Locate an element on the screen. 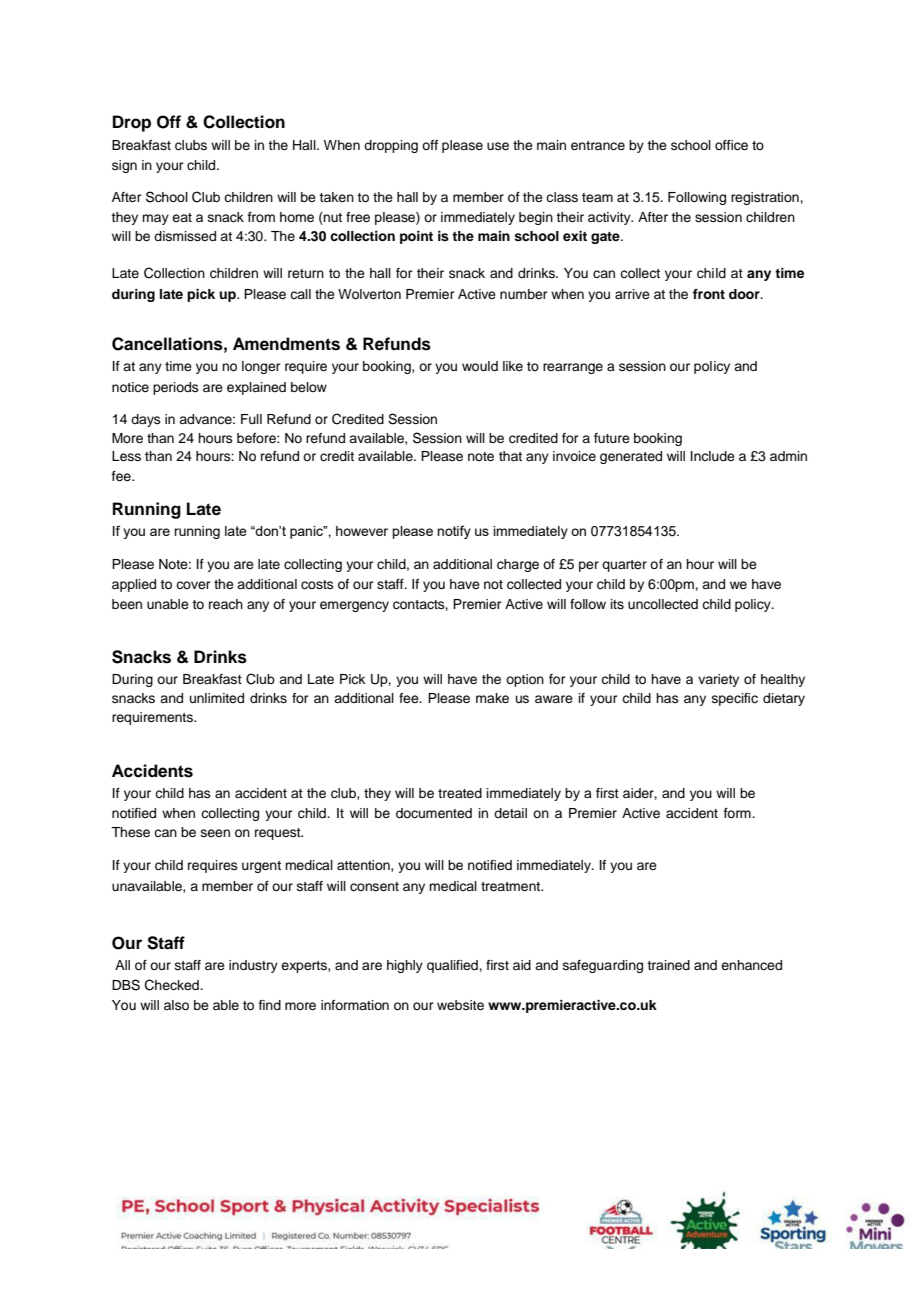 The image size is (924, 1309). Include is located at coordinates (713, 456).
